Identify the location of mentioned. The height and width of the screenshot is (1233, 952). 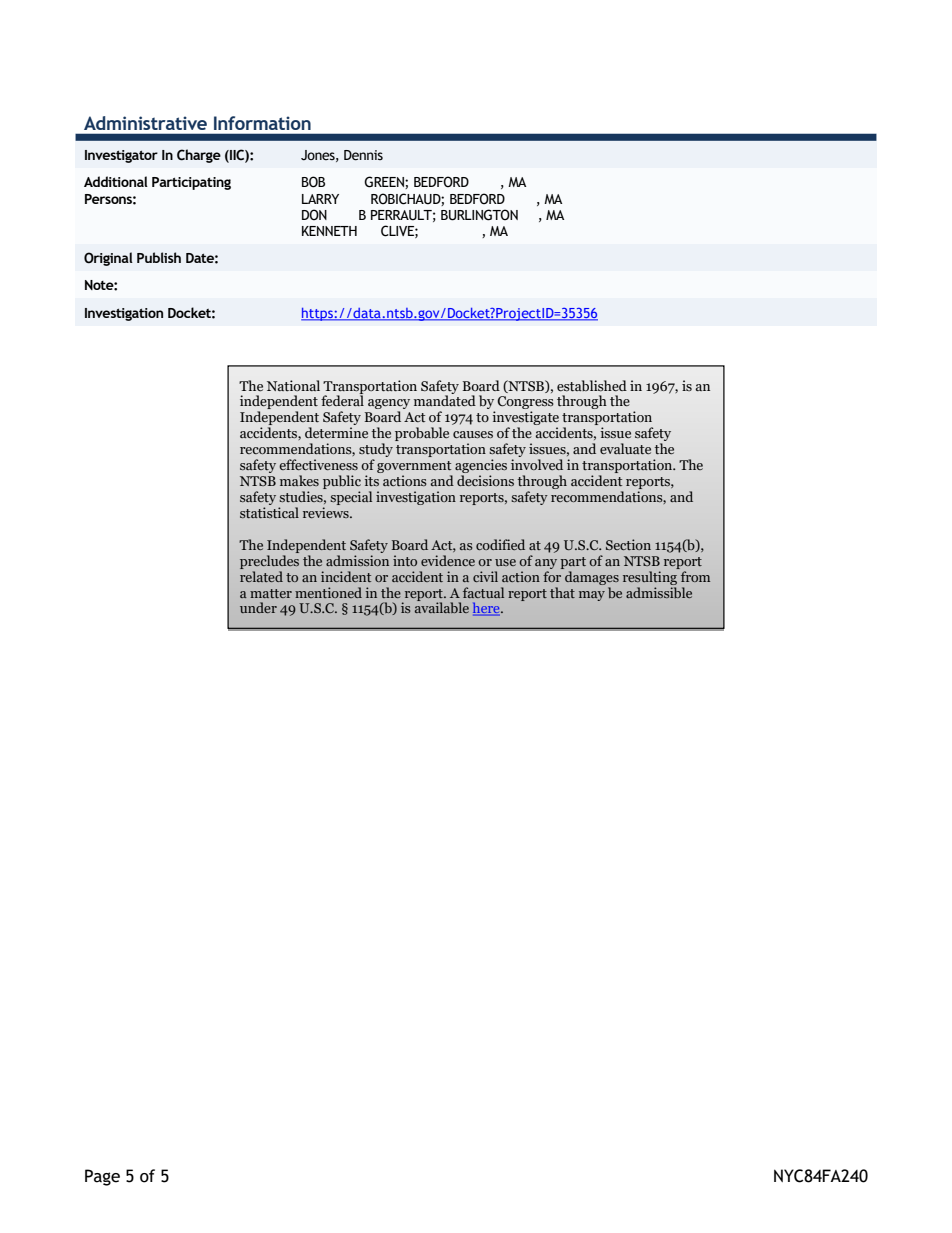
(328, 592).
